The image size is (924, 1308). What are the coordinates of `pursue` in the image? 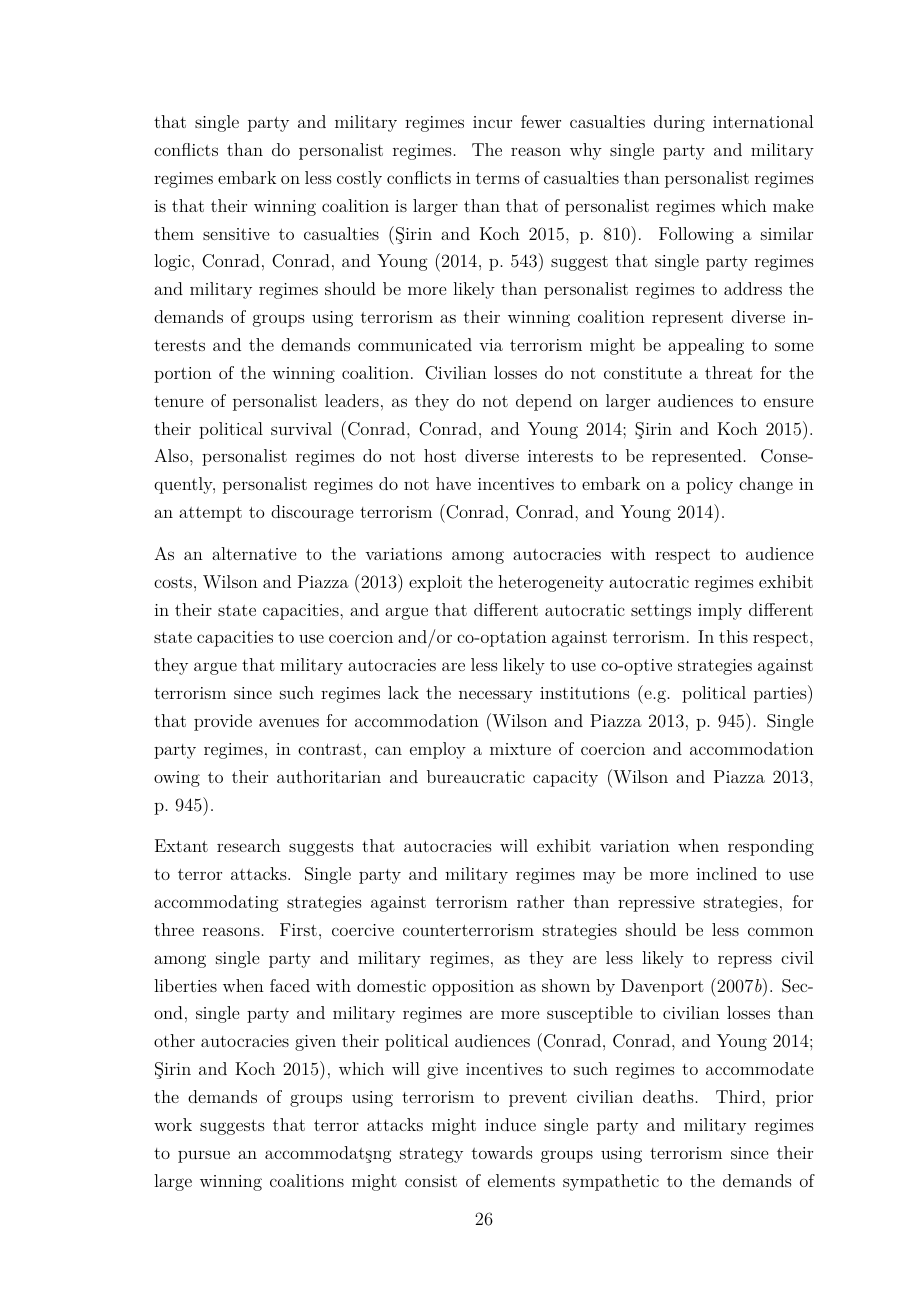 It's located at (204, 1156).
